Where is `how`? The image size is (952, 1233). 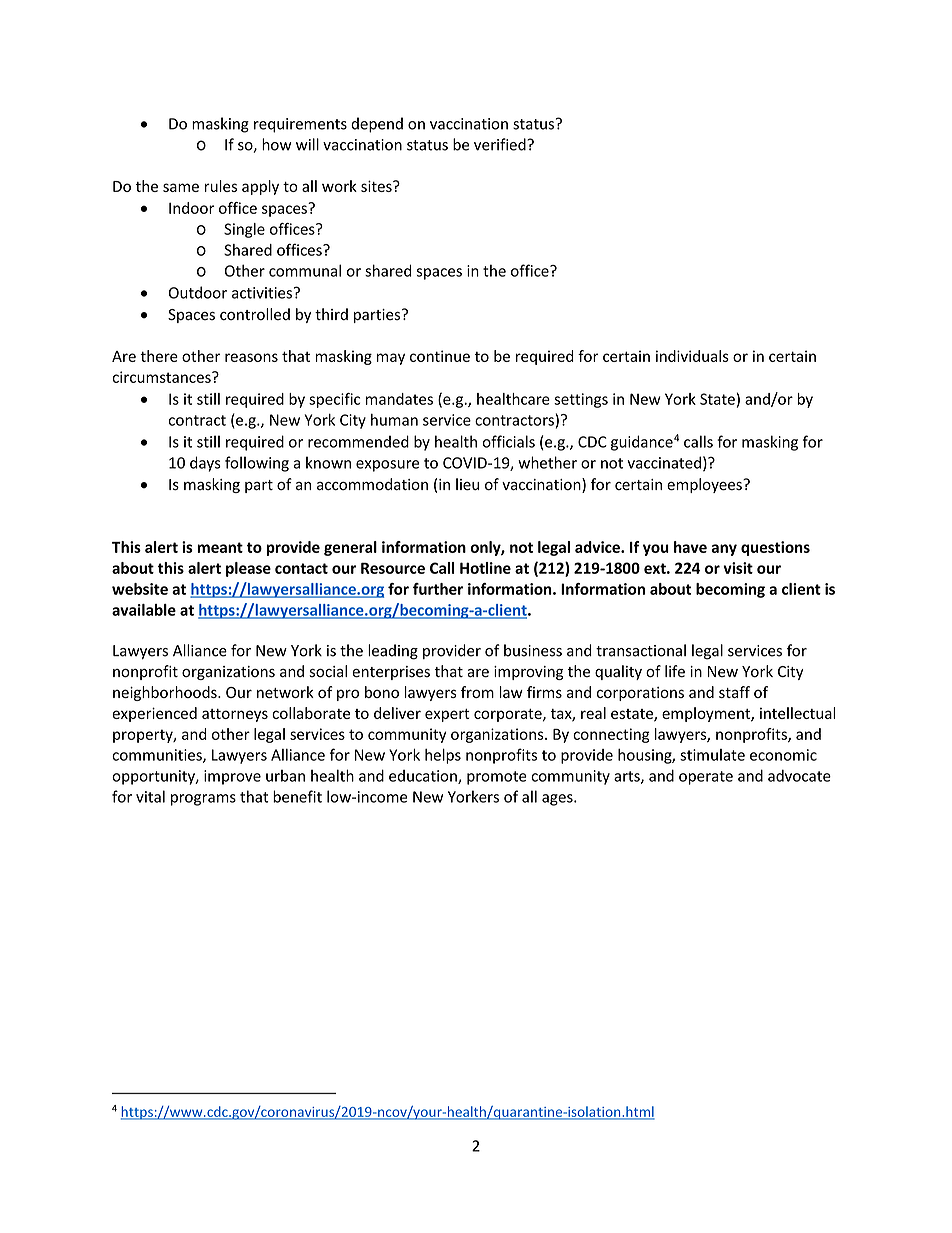
how is located at coordinates (276, 144).
